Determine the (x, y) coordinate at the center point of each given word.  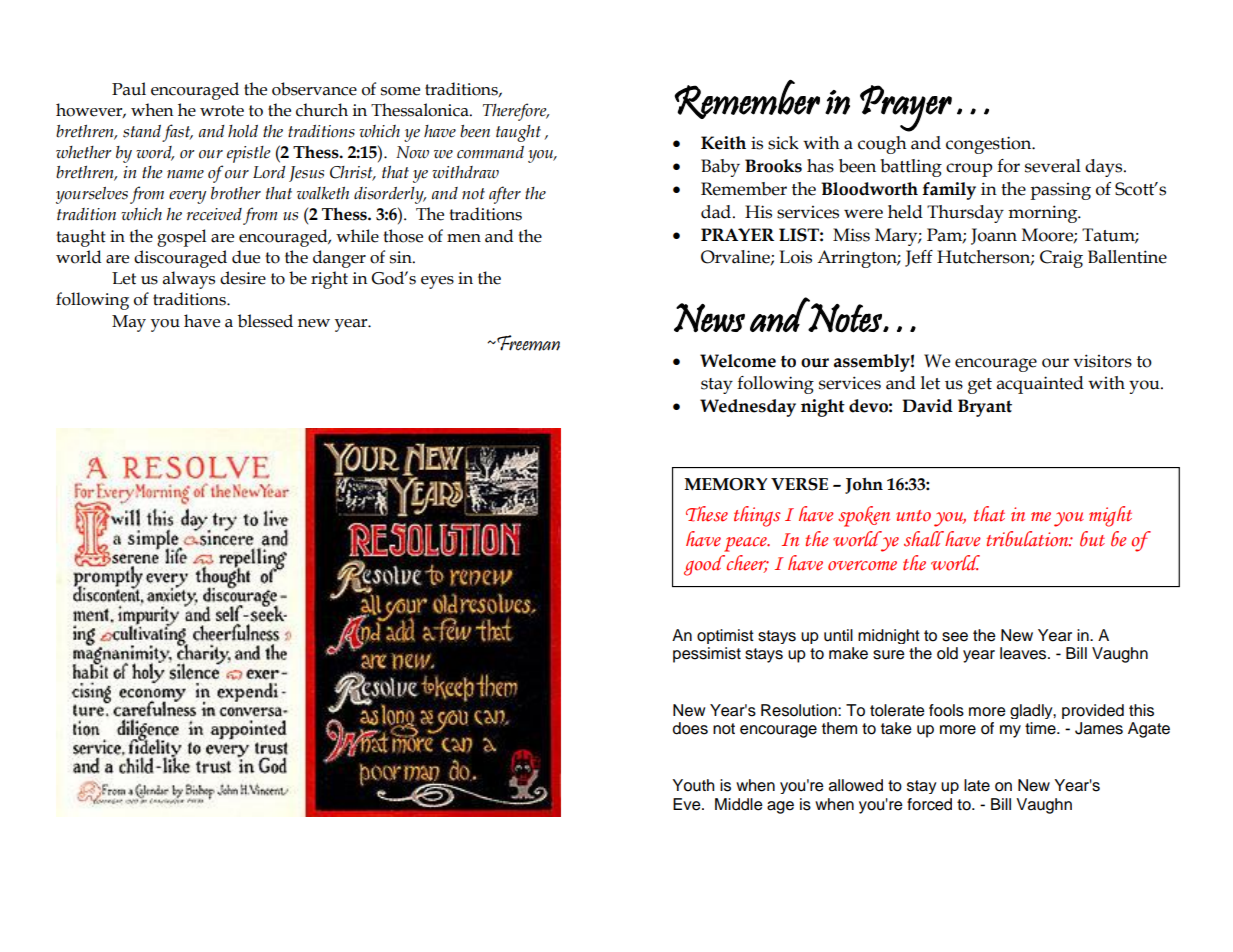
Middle (739, 804)
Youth (693, 785)
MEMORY (725, 484)
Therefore (516, 112)
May (129, 323)
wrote (222, 111)
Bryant (985, 408)
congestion (990, 145)
